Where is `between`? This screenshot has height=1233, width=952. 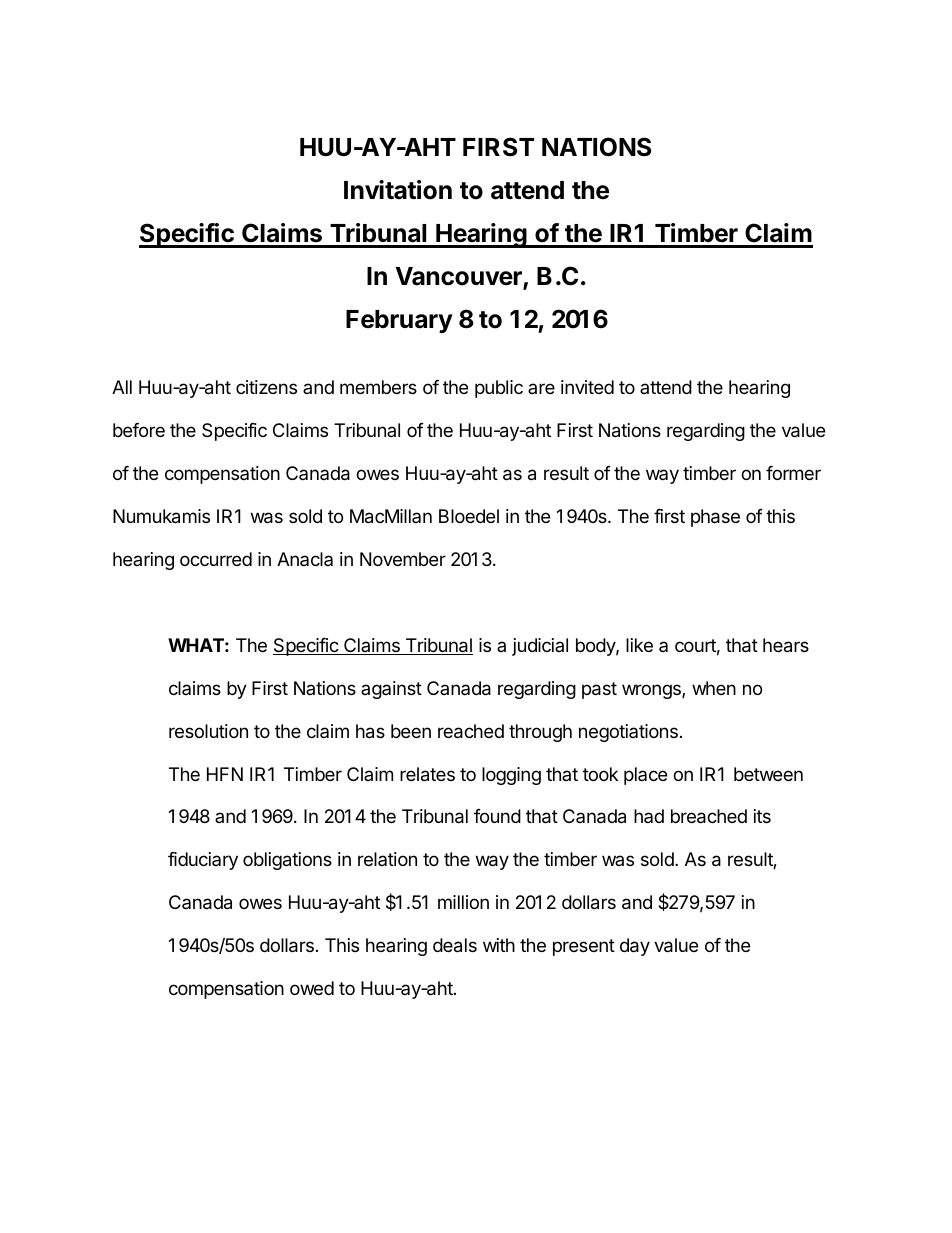 between is located at coordinates (768, 774).
